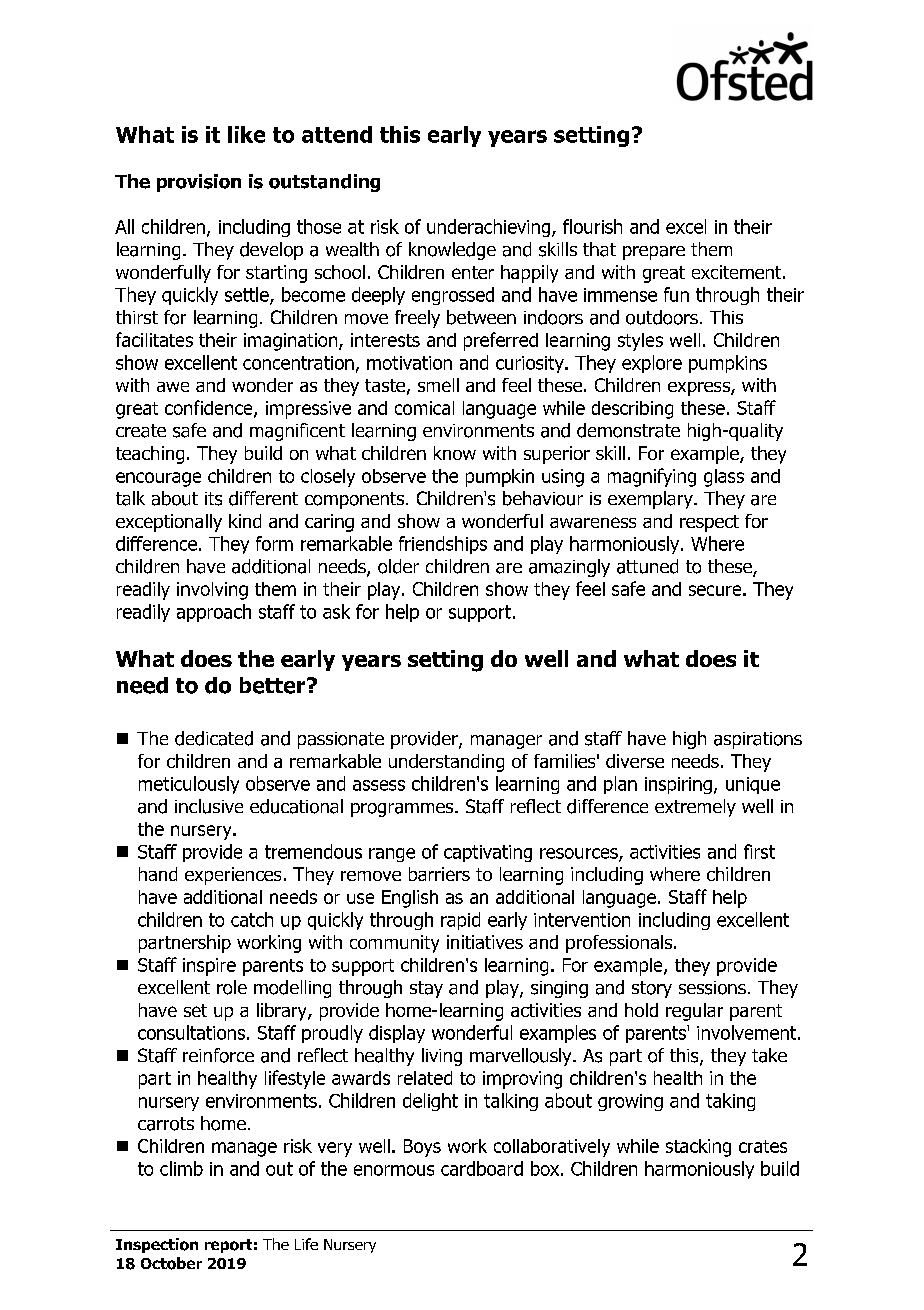 The width and height of the screenshot is (924, 1310). What do you see at coordinates (698, 1148) in the screenshot?
I see `stacking` at bounding box center [698, 1148].
